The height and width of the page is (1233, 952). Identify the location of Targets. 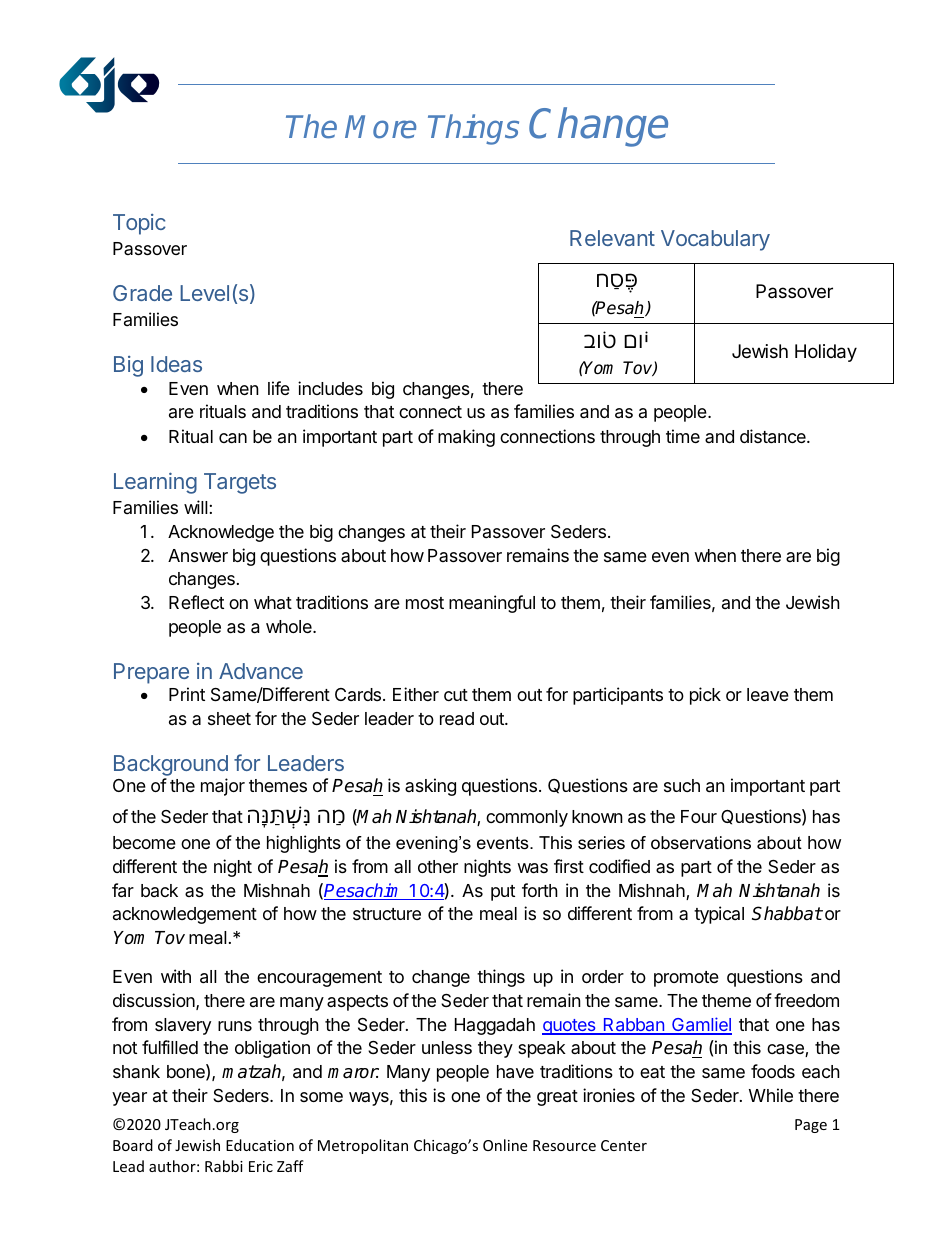
(240, 483).
